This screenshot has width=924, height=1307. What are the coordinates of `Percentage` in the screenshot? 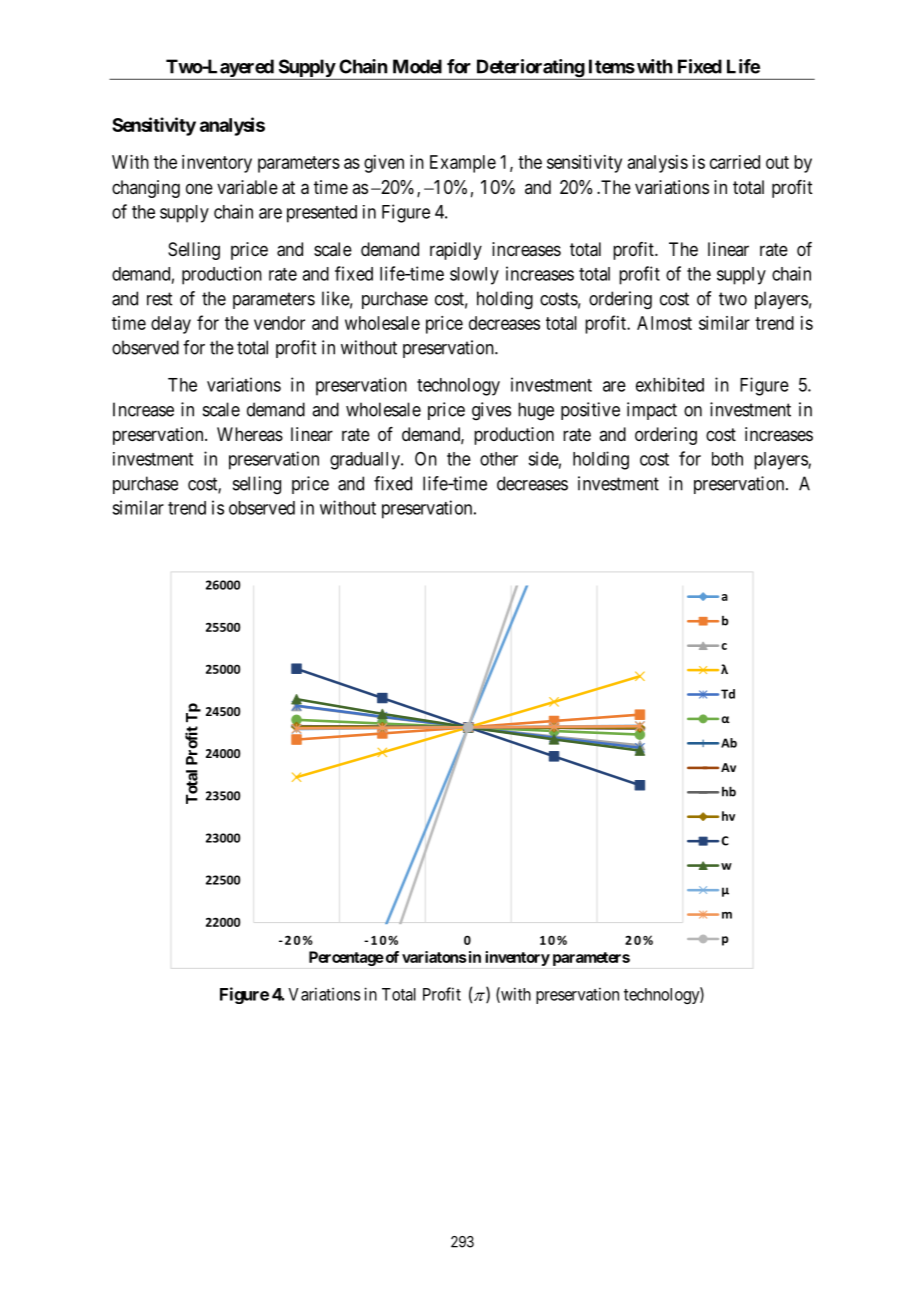 It's located at (346, 958).
